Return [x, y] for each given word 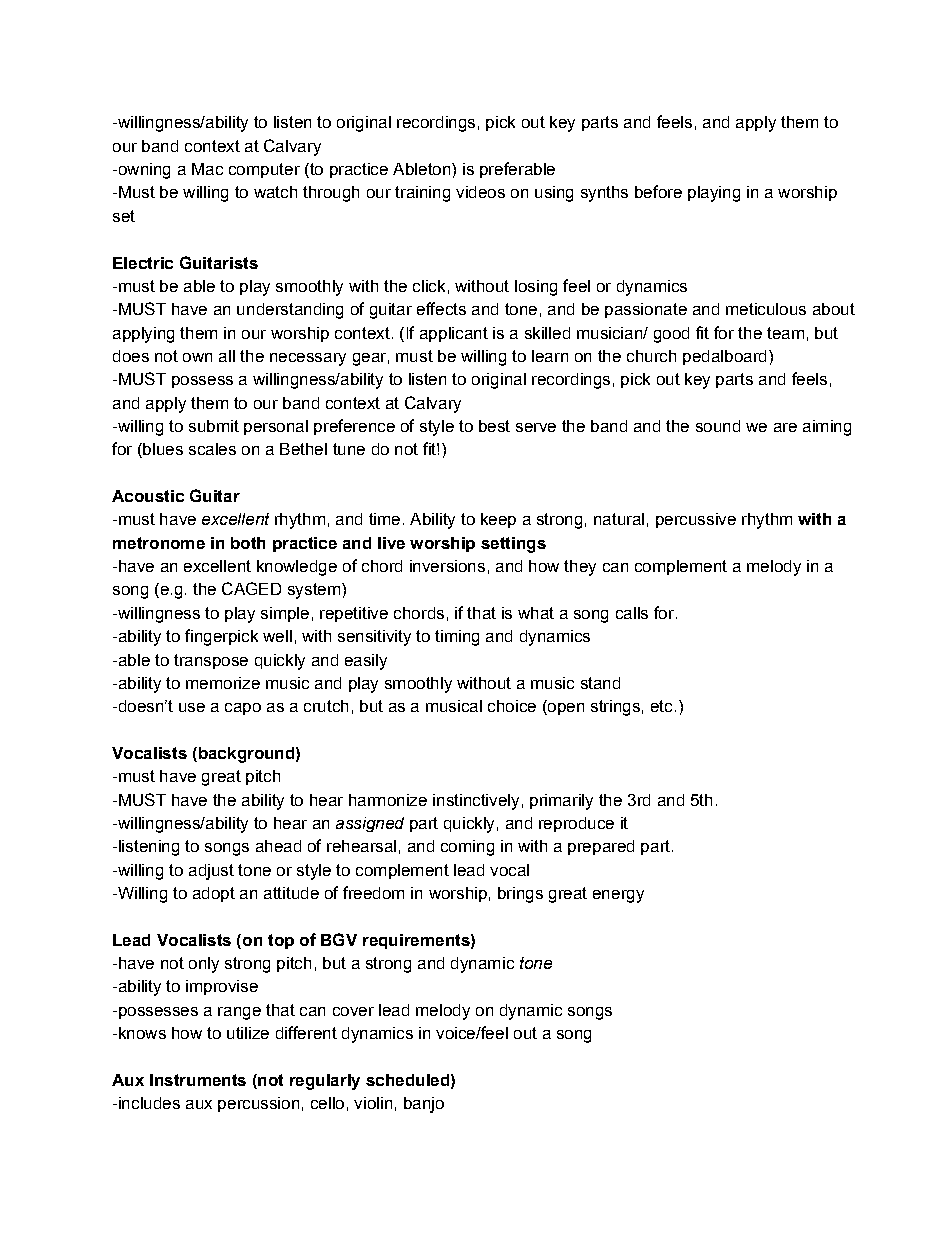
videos [480, 192]
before [658, 191]
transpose [211, 661]
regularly [325, 1082]
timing [457, 638]
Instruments [198, 1080]
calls [632, 613]
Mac [207, 169]
